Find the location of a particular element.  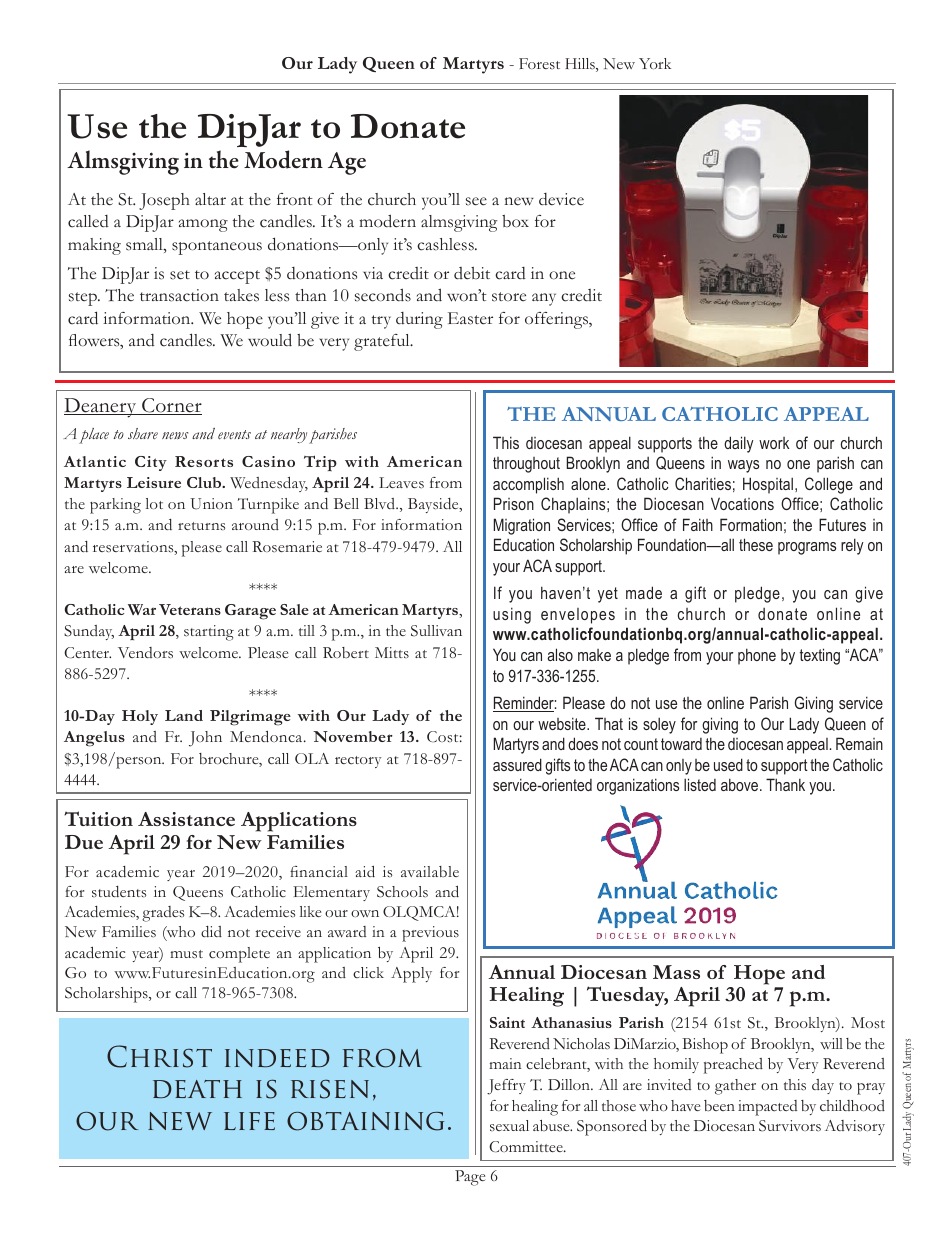

news is located at coordinates (175, 435).
